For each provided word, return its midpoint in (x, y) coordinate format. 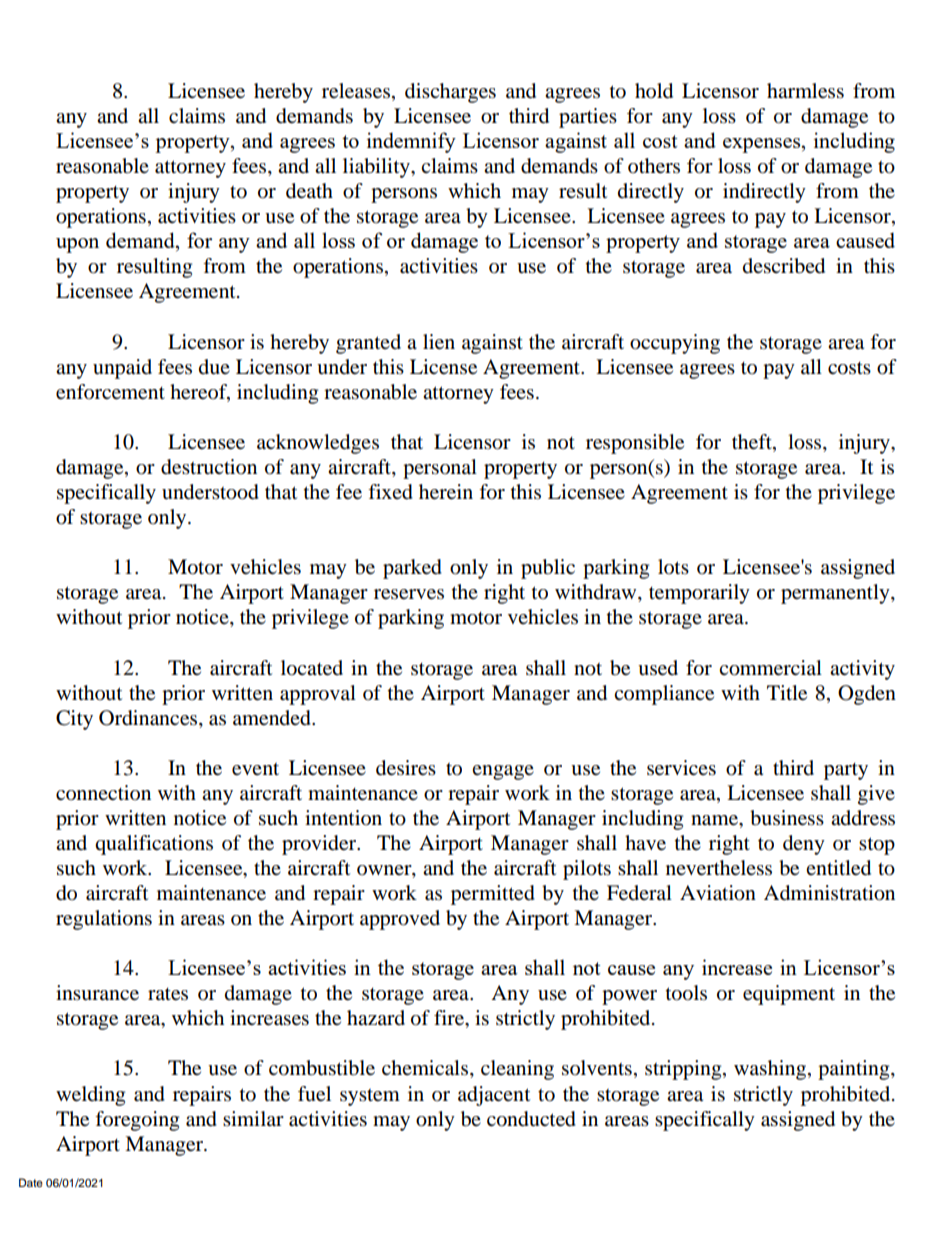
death (309, 191)
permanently (836, 594)
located (312, 668)
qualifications (154, 845)
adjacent (494, 1096)
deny (804, 845)
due (214, 367)
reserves (409, 594)
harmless (805, 91)
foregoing (137, 1121)
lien (439, 342)
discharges (450, 93)
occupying (675, 344)
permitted (493, 895)
